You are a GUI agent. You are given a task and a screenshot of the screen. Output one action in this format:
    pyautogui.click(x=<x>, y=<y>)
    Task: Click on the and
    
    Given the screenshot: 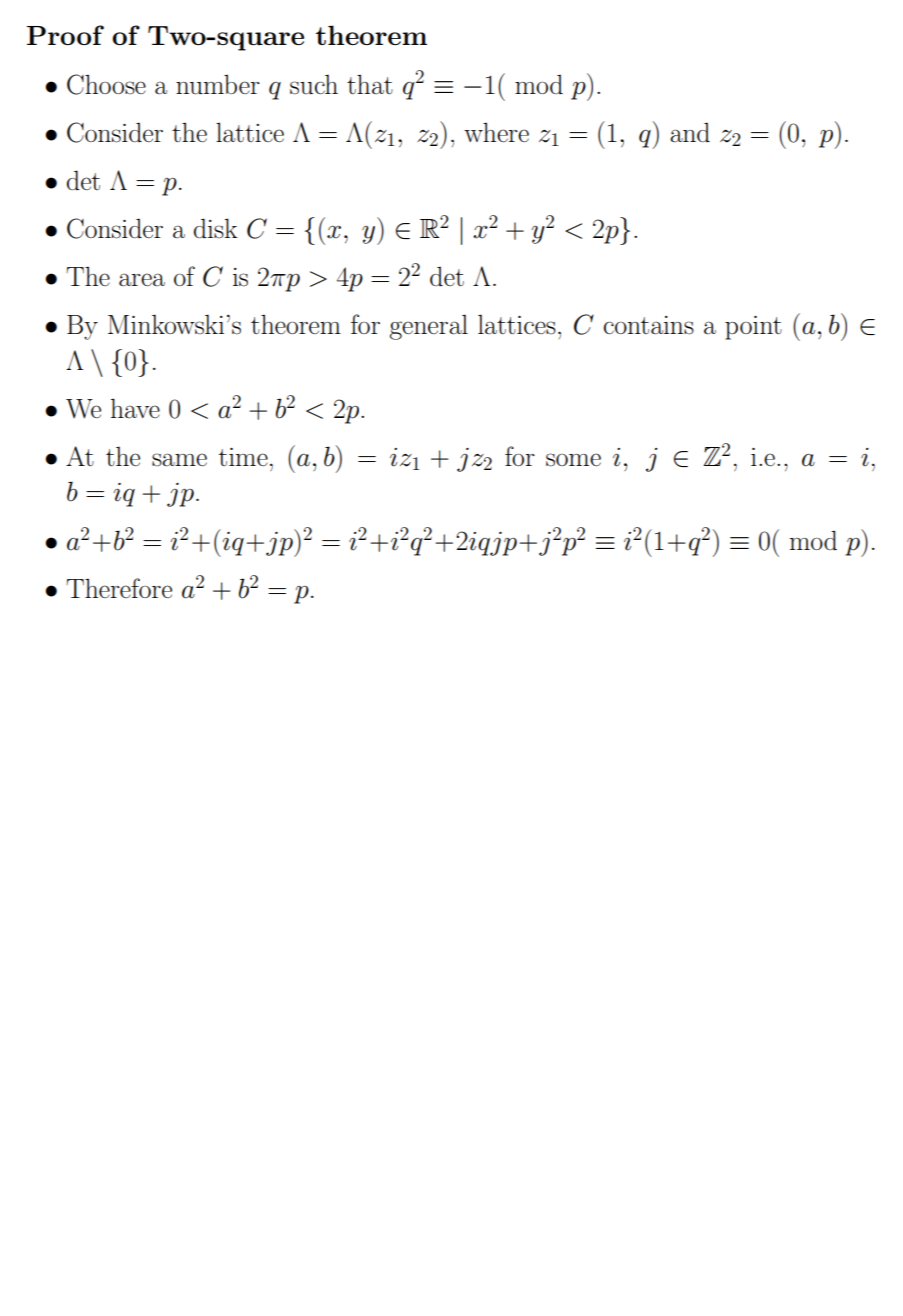 What is the action you would take?
    pyautogui.click(x=690, y=133)
